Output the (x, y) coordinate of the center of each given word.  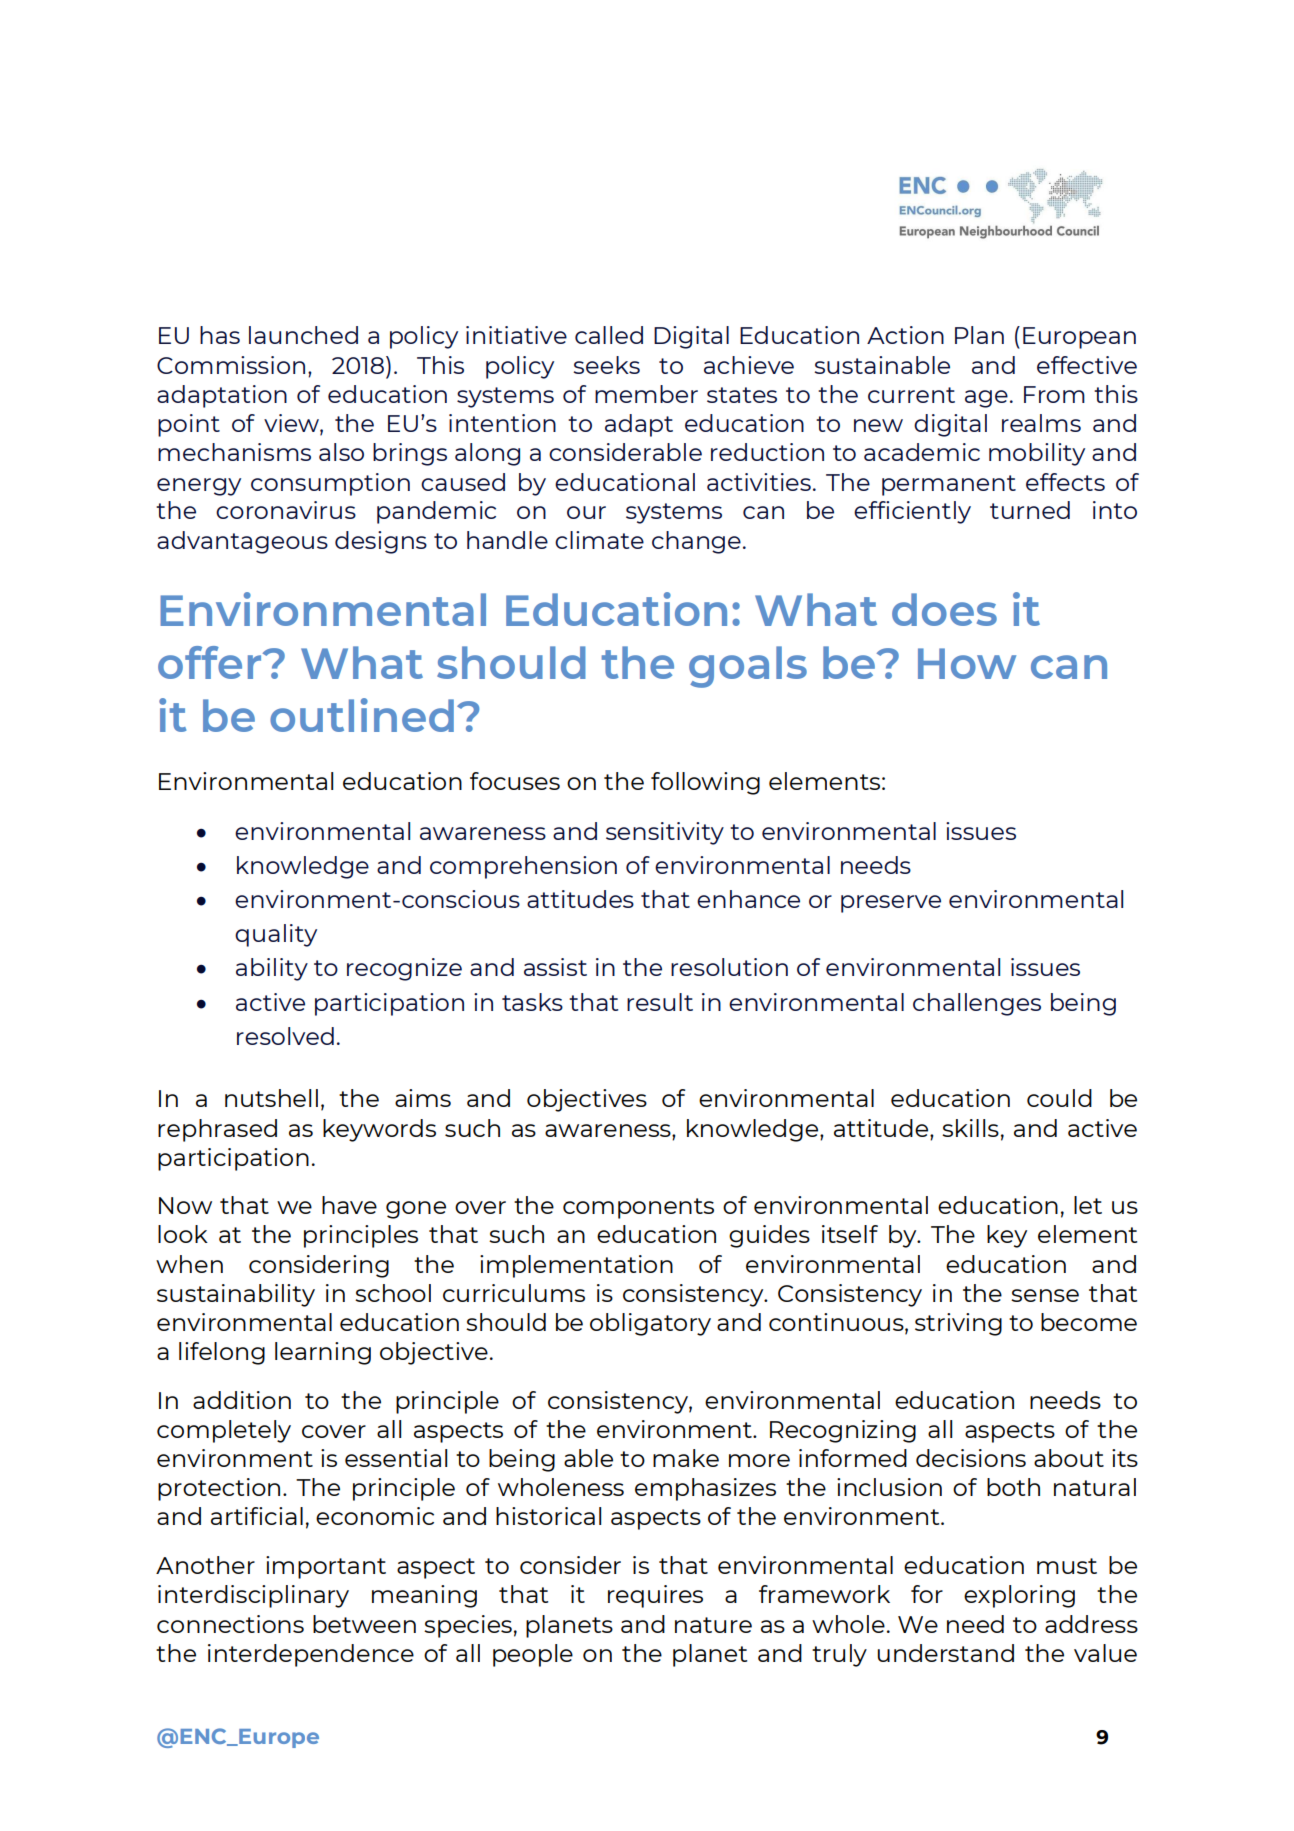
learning (323, 1353)
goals (748, 667)
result (660, 1002)
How (967, 663)
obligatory (650, 1324)
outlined (362, 715)
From (1054, 394)
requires (655, 1596)
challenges (977, 1004)
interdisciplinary (253, 1596)
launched (303, 335)
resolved (285, 1036)
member (646, 394)
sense (1045, 1295)
